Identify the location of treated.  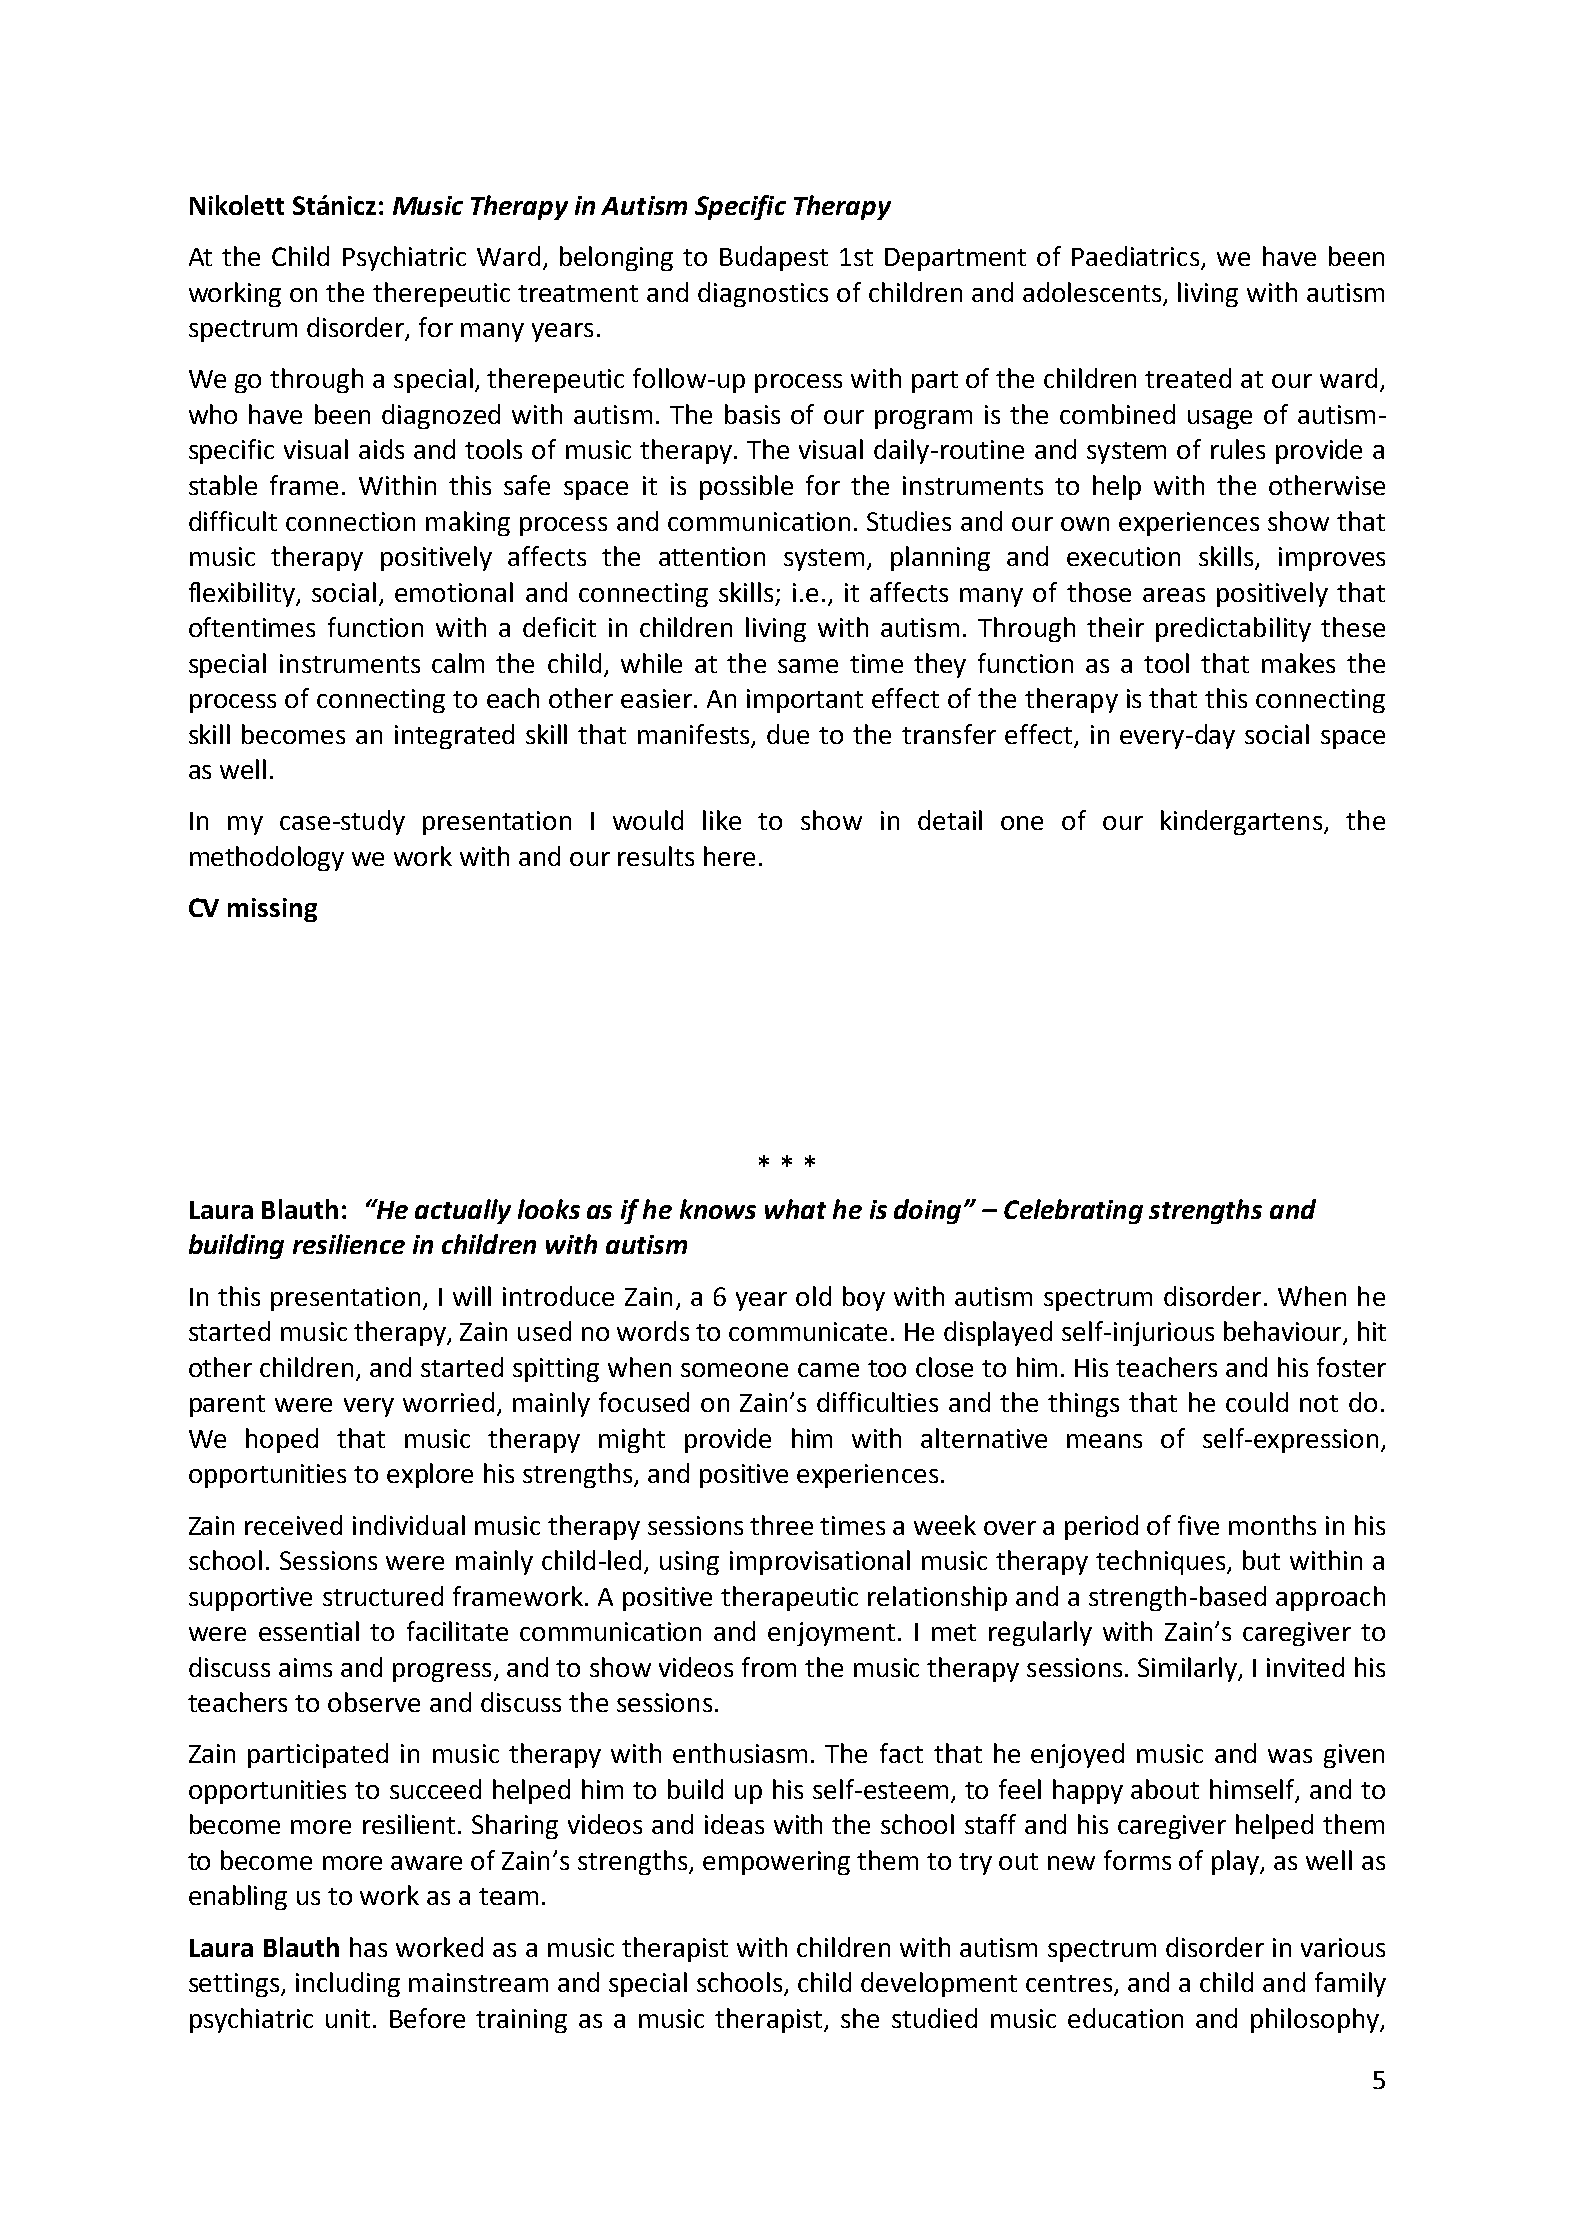
(1188, 378).
